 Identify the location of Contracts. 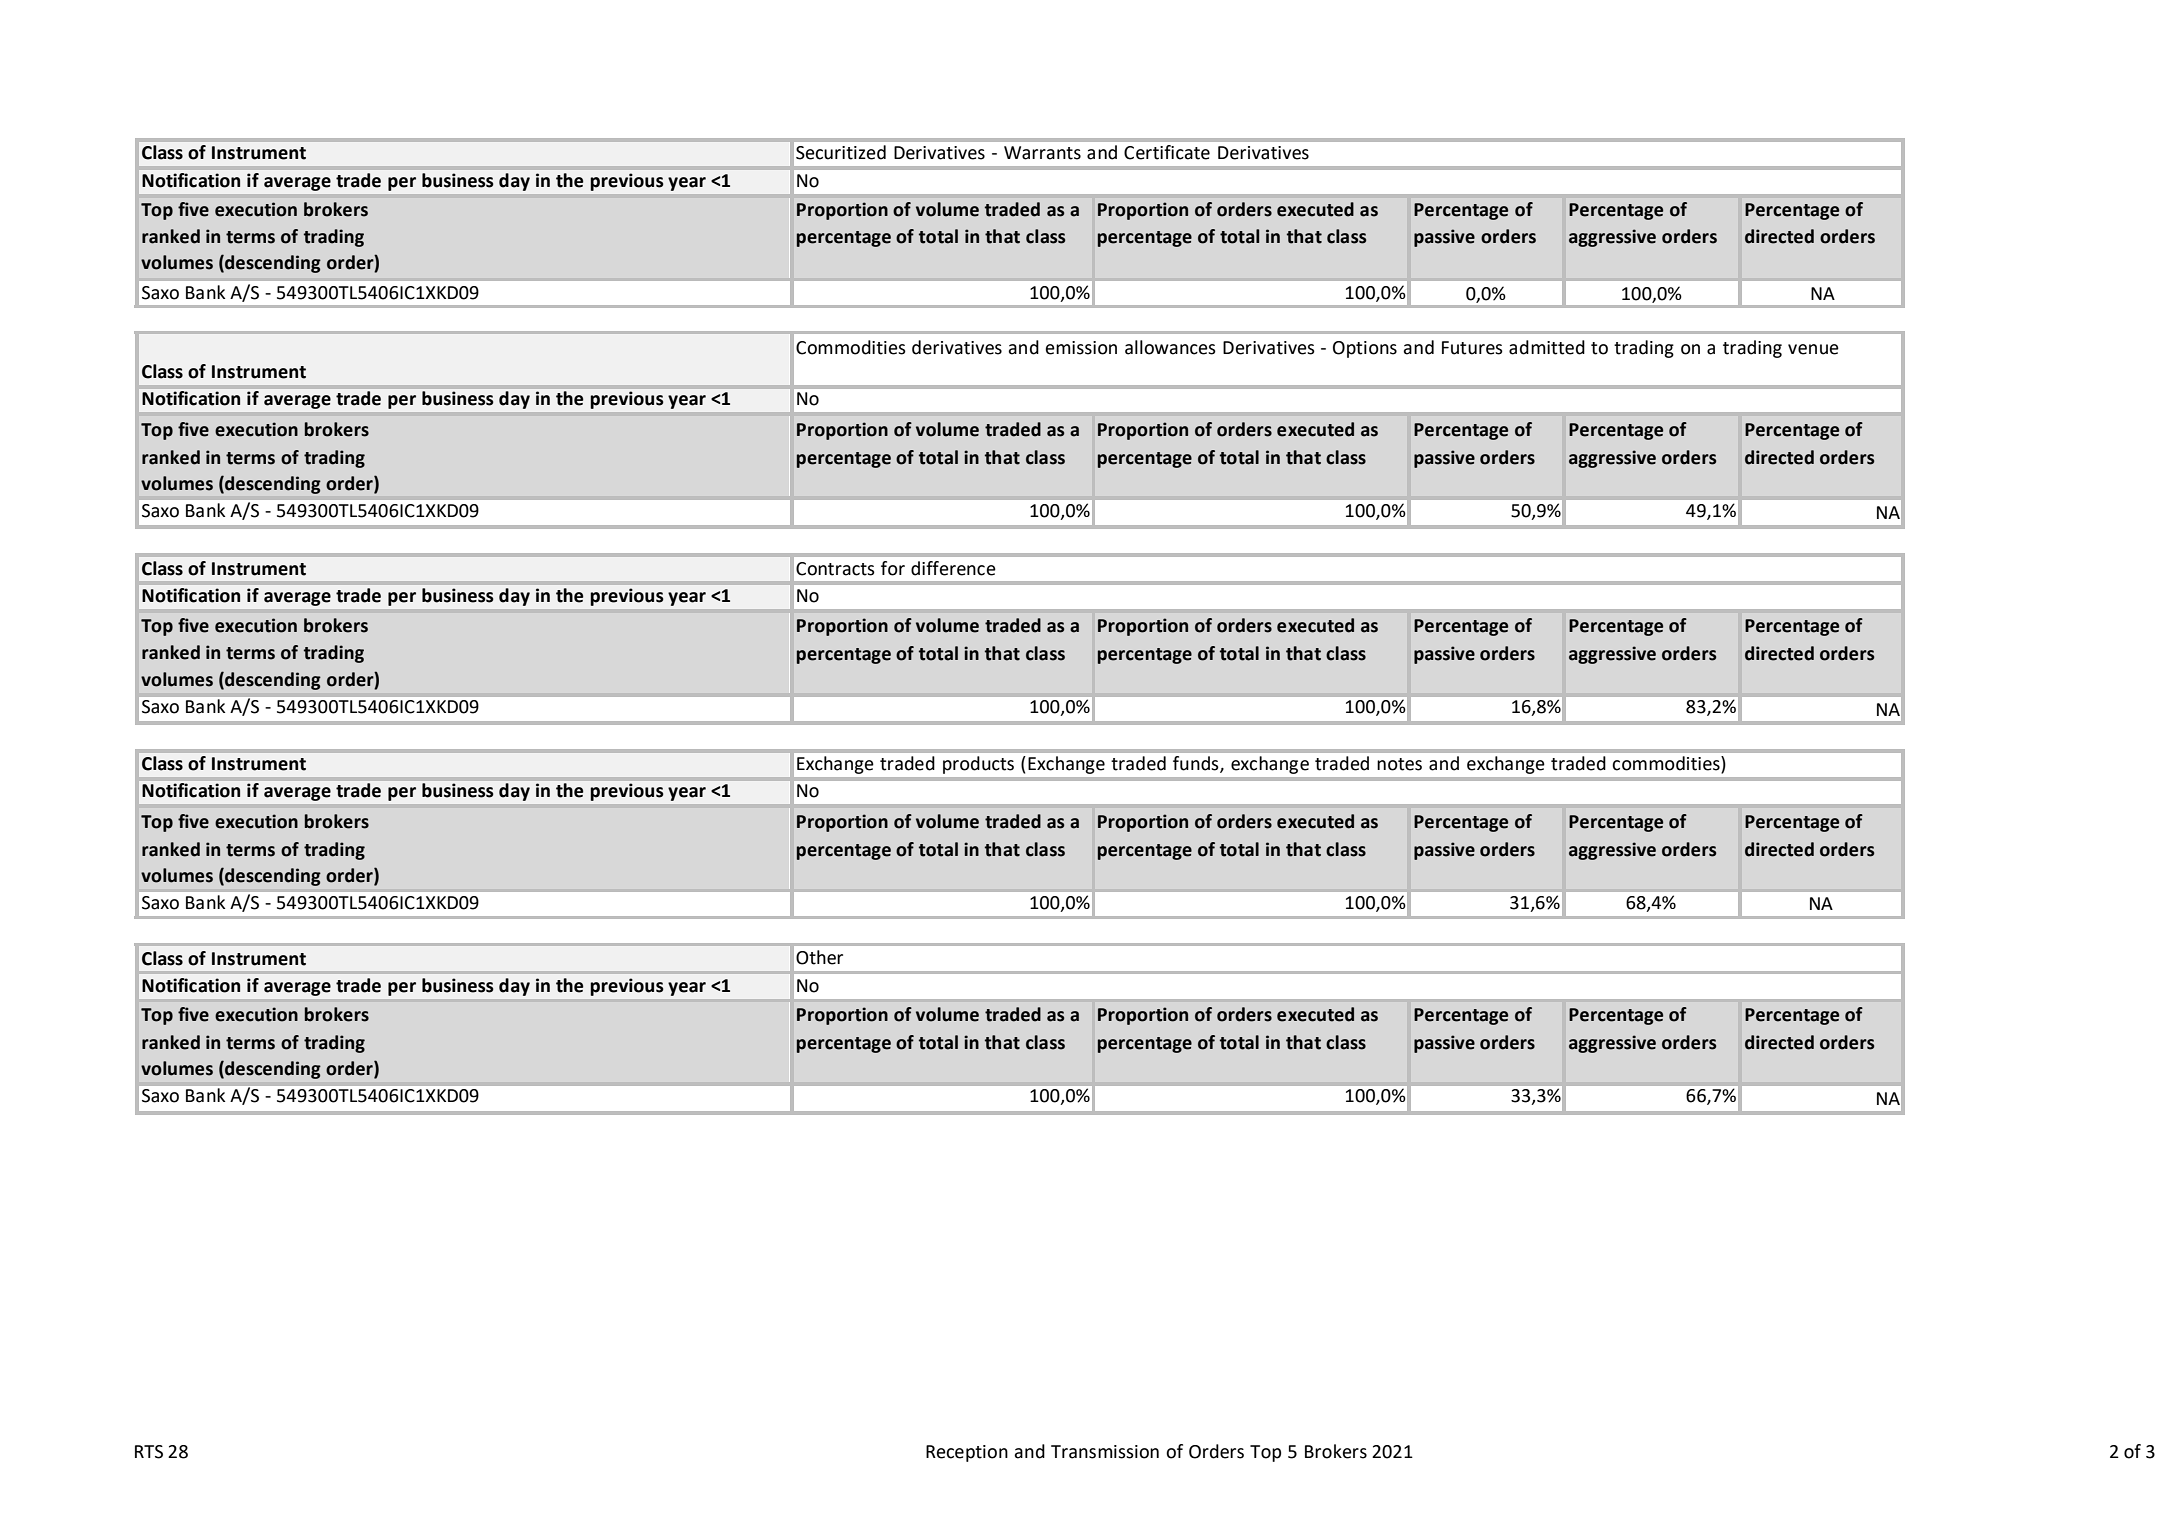
(835, 569).
